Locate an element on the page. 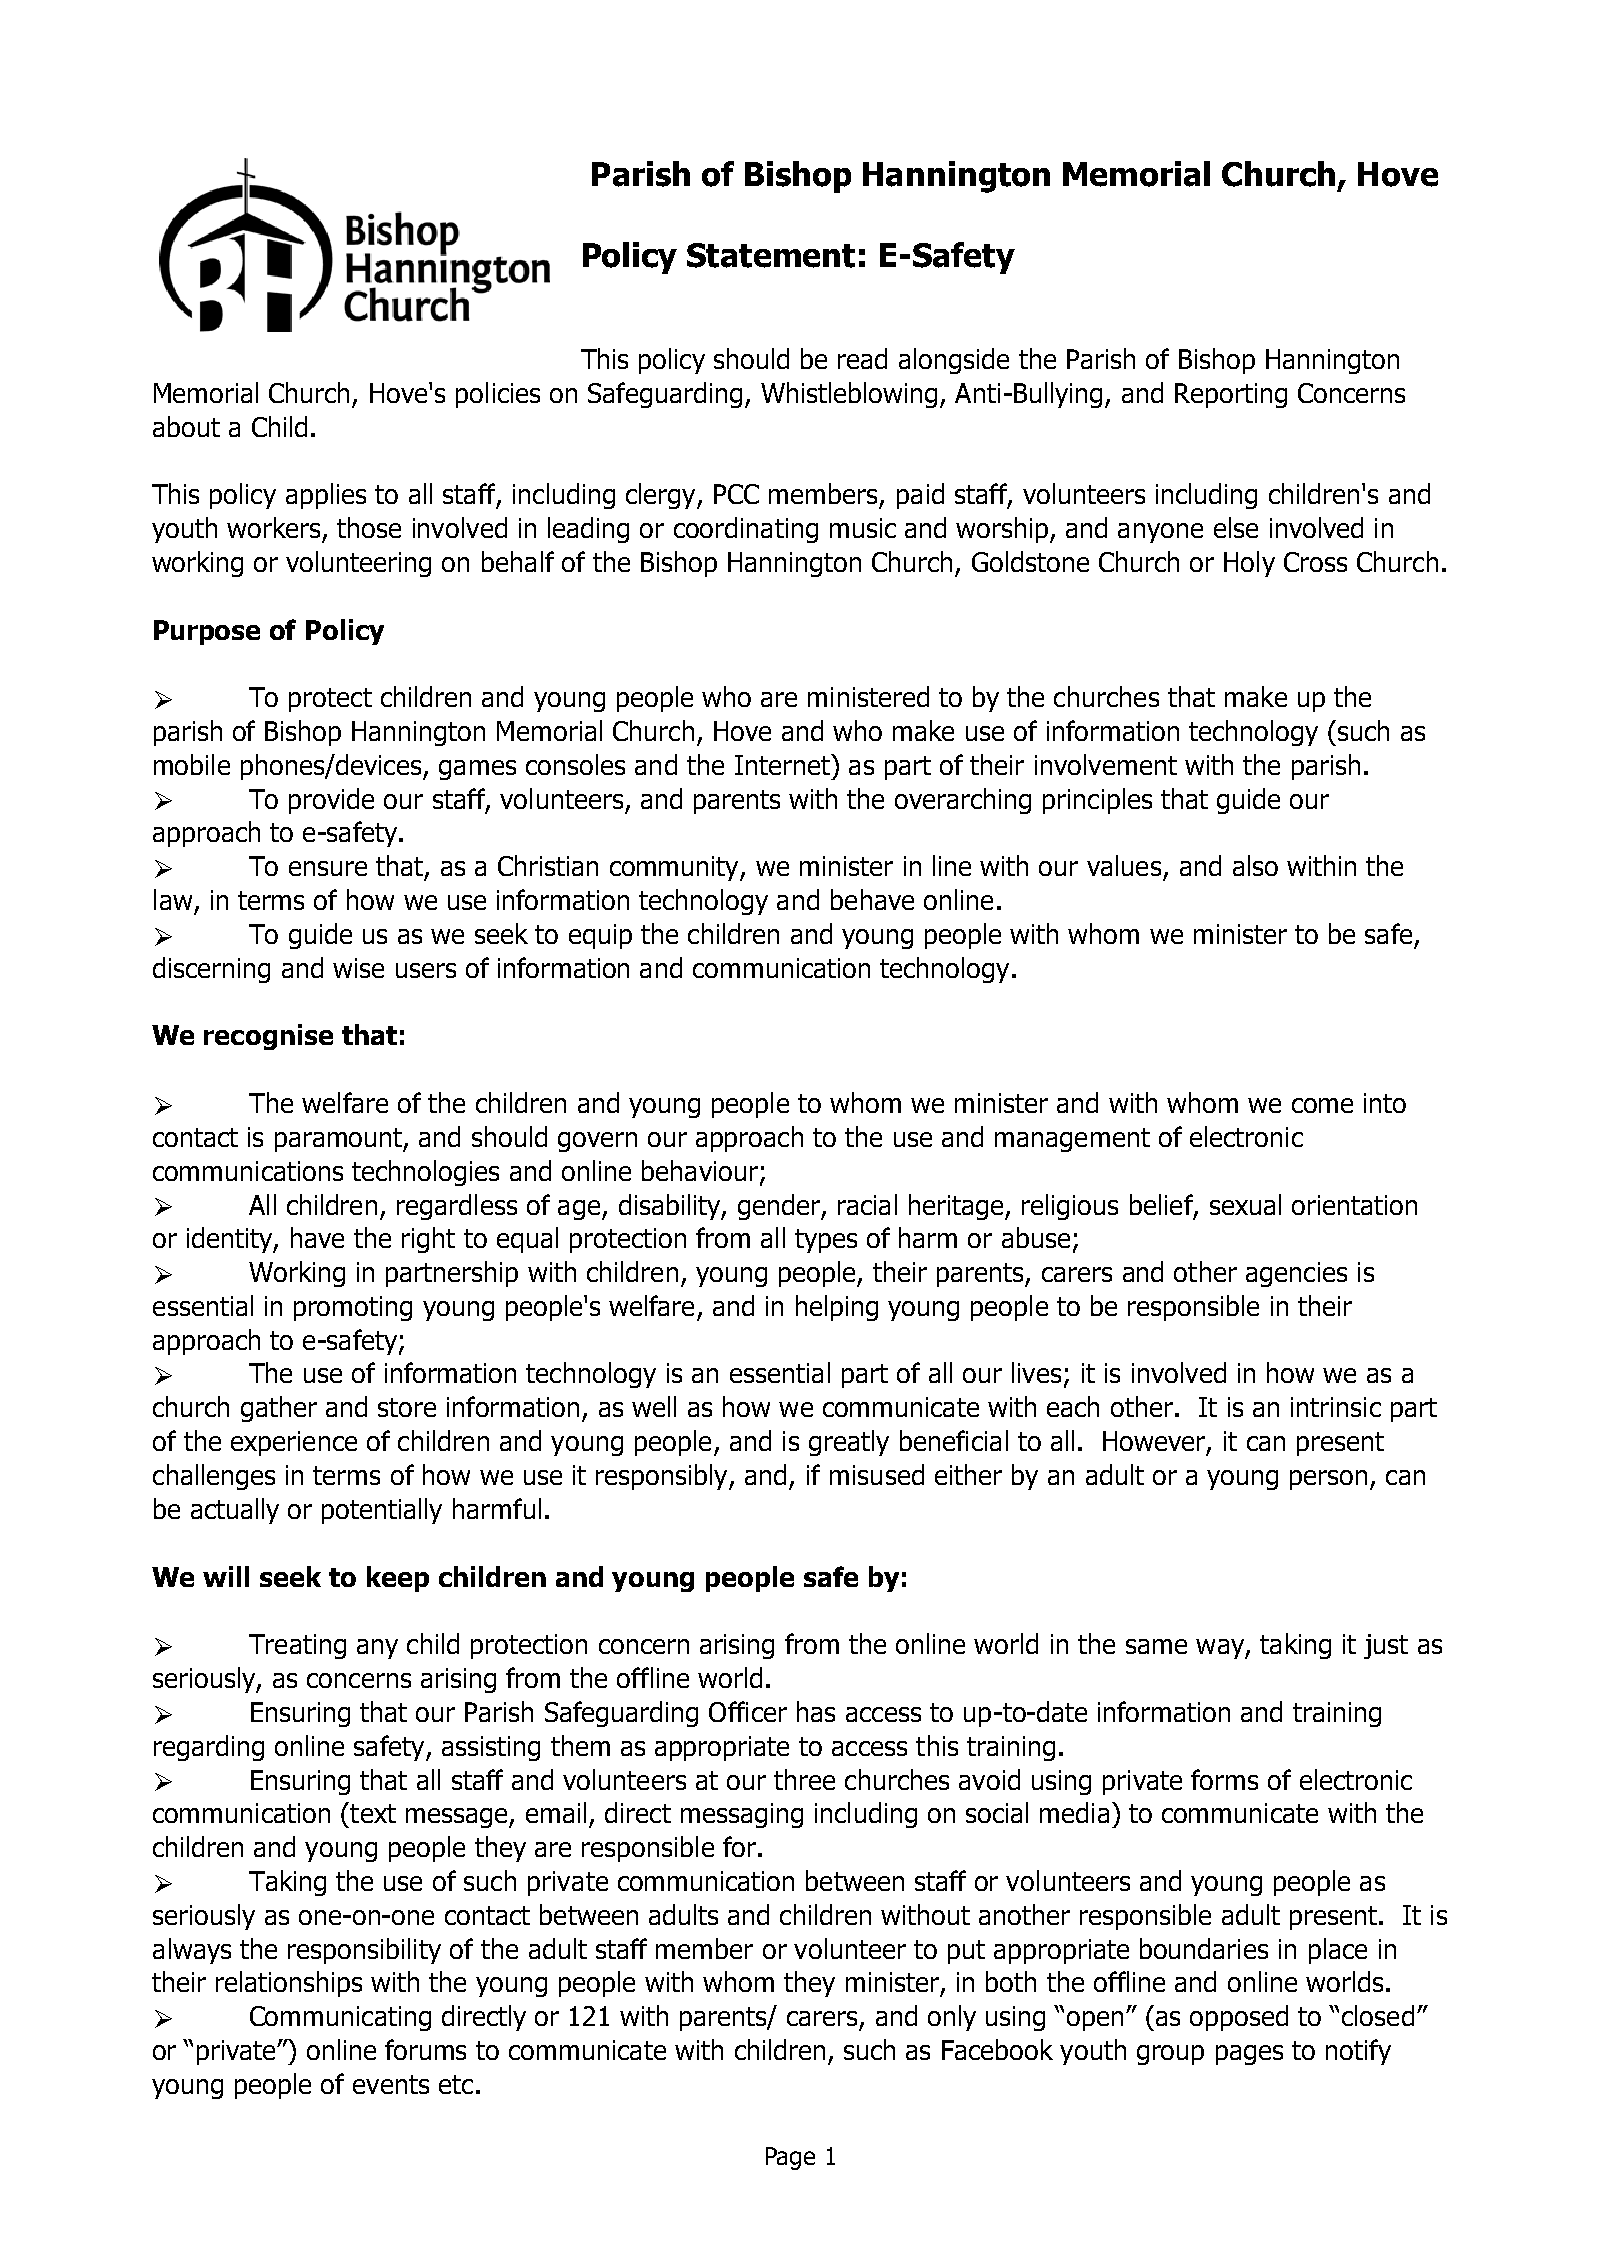 The image size is (1602, 2266). sexual is located at coordinates (1245, 1204).
